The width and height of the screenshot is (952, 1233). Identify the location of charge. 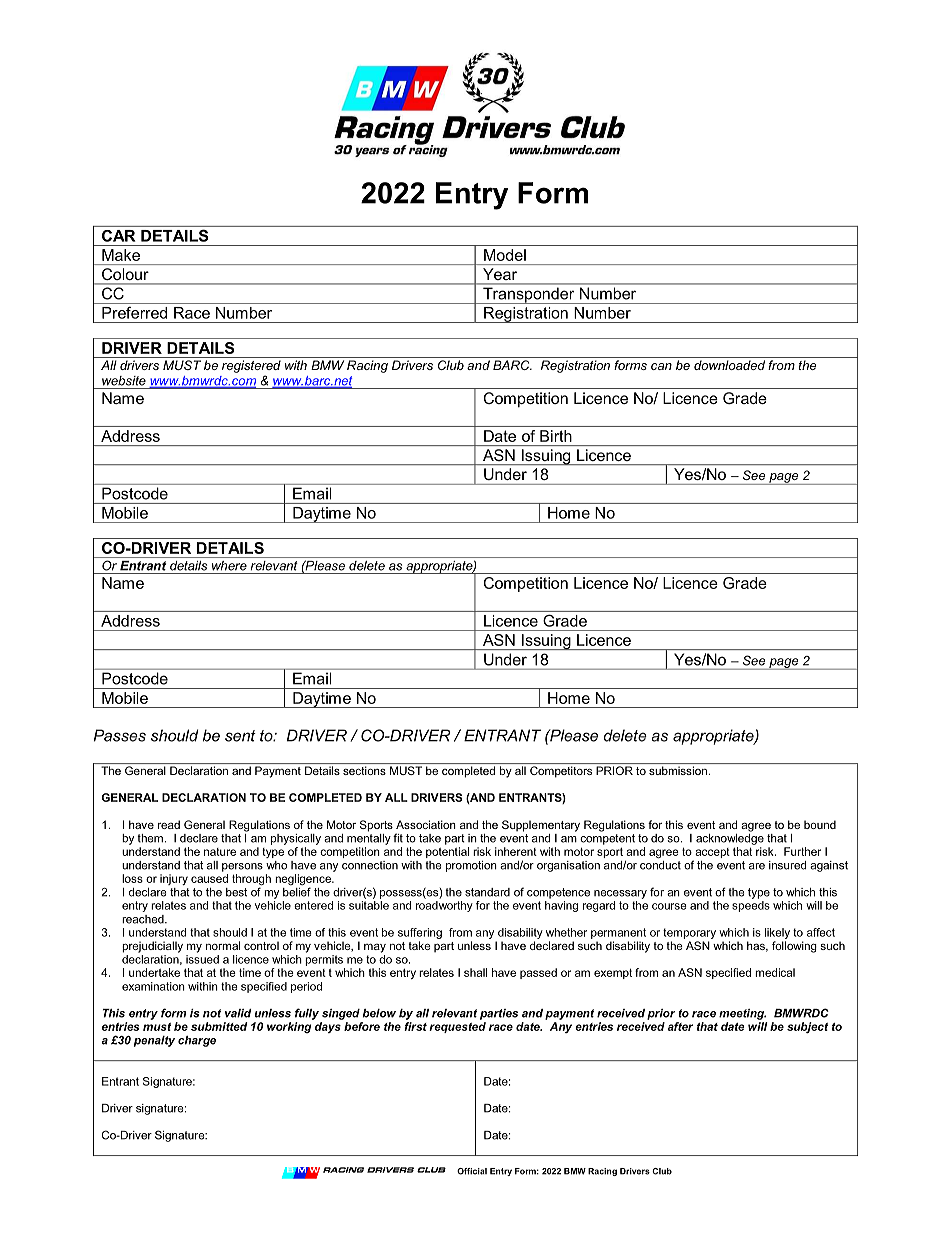
(197, 1041).
